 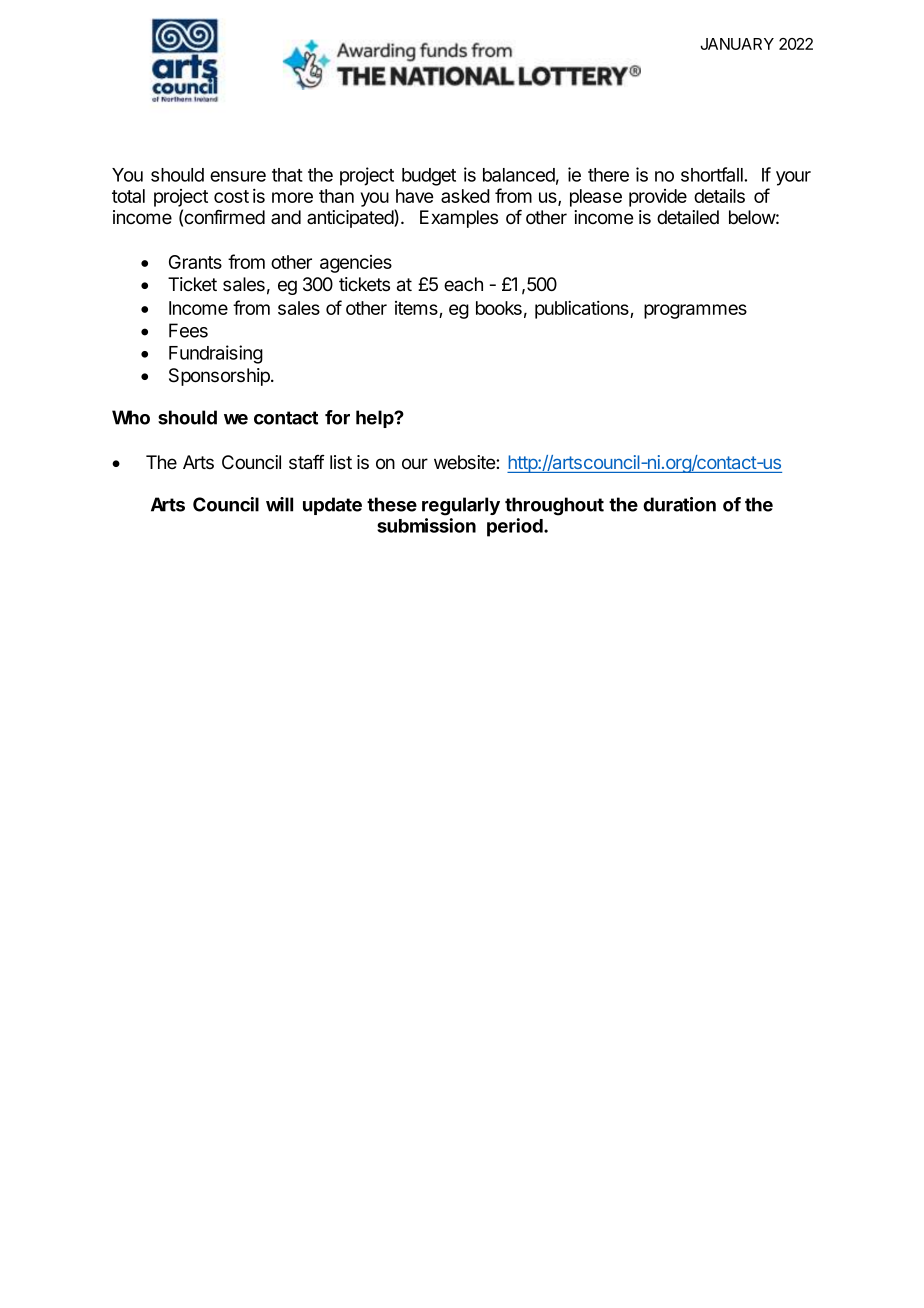 What do you see at coordinates (695, 311) in the document?
I see `programmes` at bounding box center [695, 311].
